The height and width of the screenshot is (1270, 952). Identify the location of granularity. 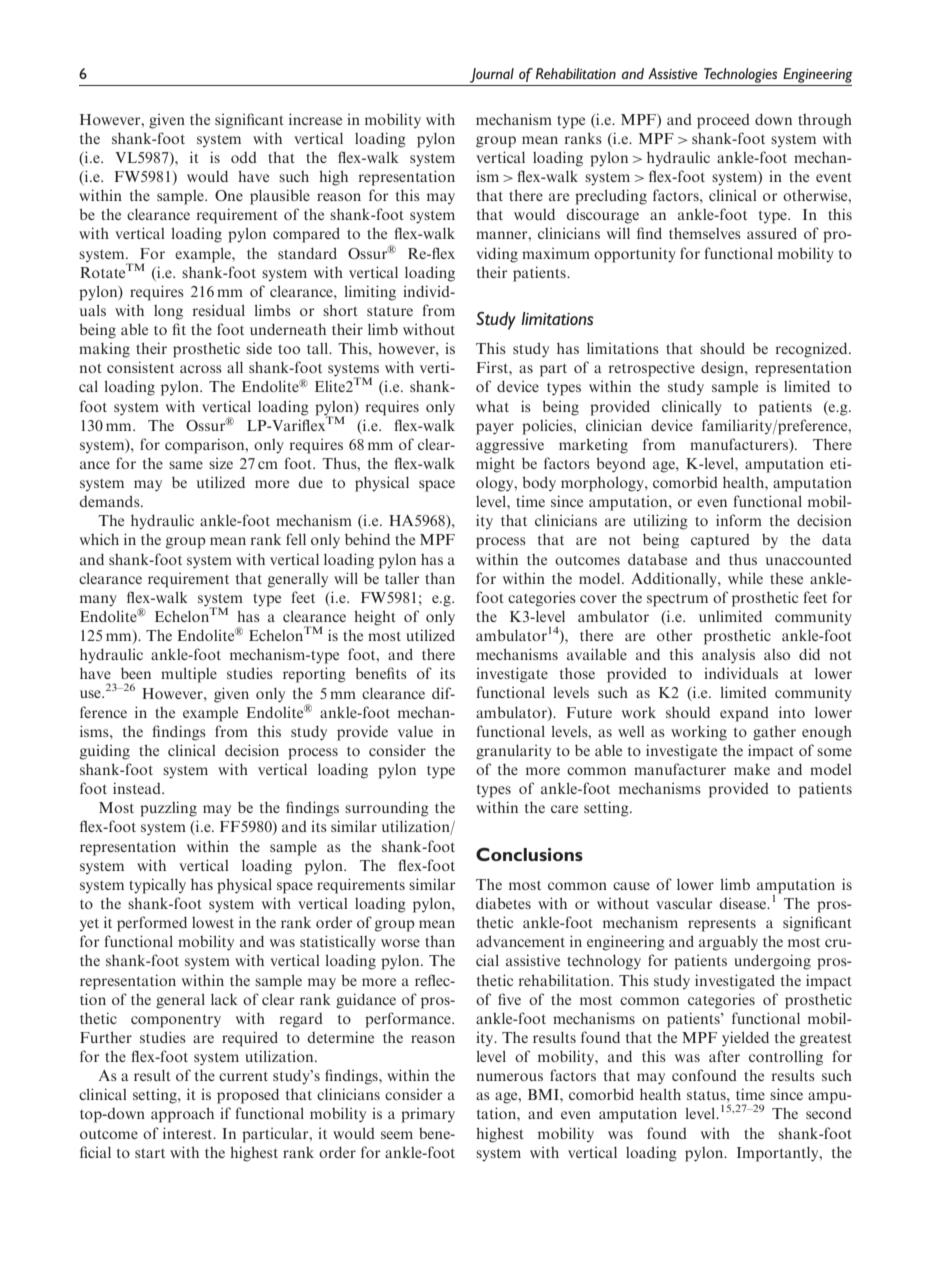
(513, 752).
